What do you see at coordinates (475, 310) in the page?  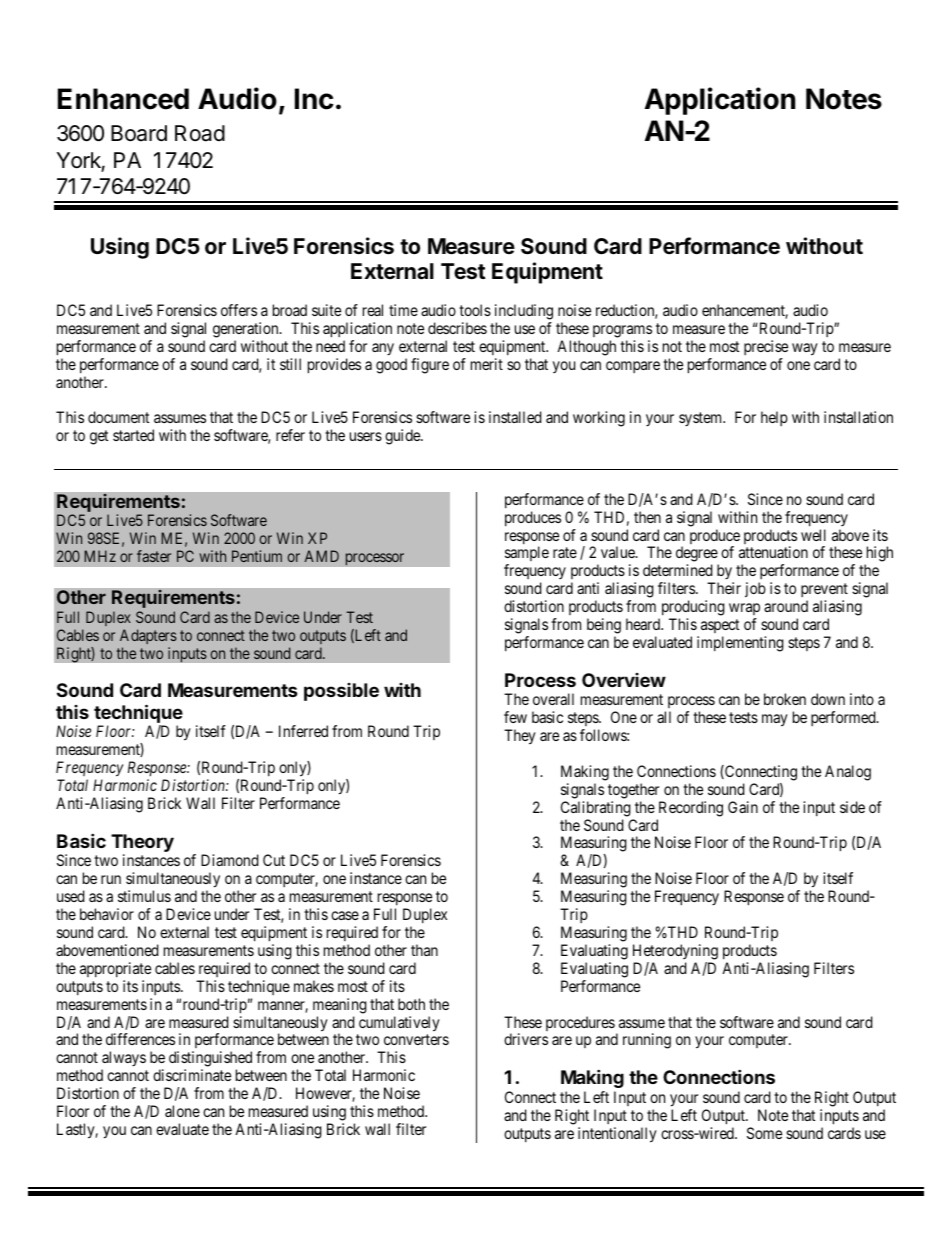 I see `tools` at bounding box center [475, 310].
